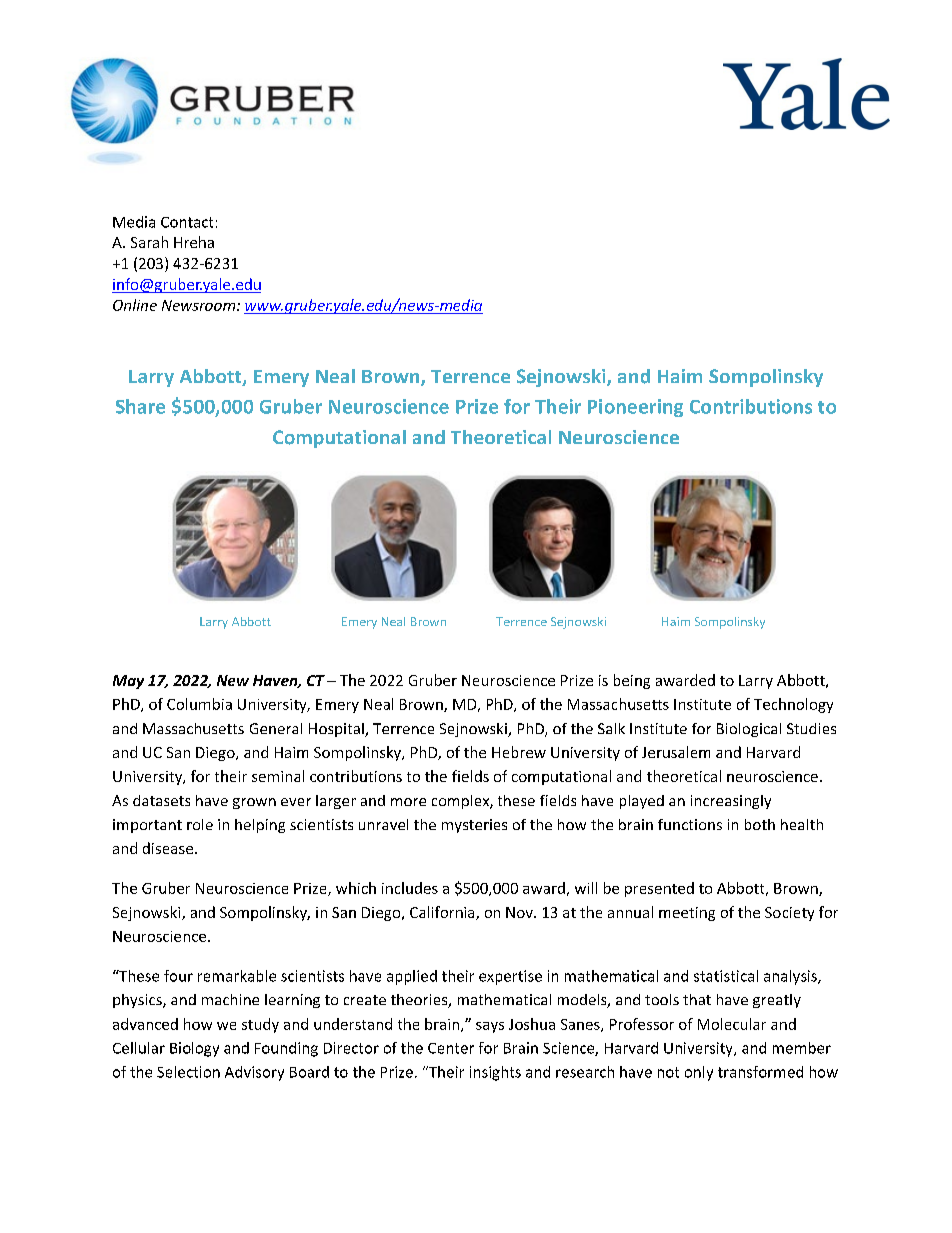 Image resolution: width=952 pixels, height=1233 pixels. Describe the element at coordinates (632, 681) in the document. I see `being` at that location.
